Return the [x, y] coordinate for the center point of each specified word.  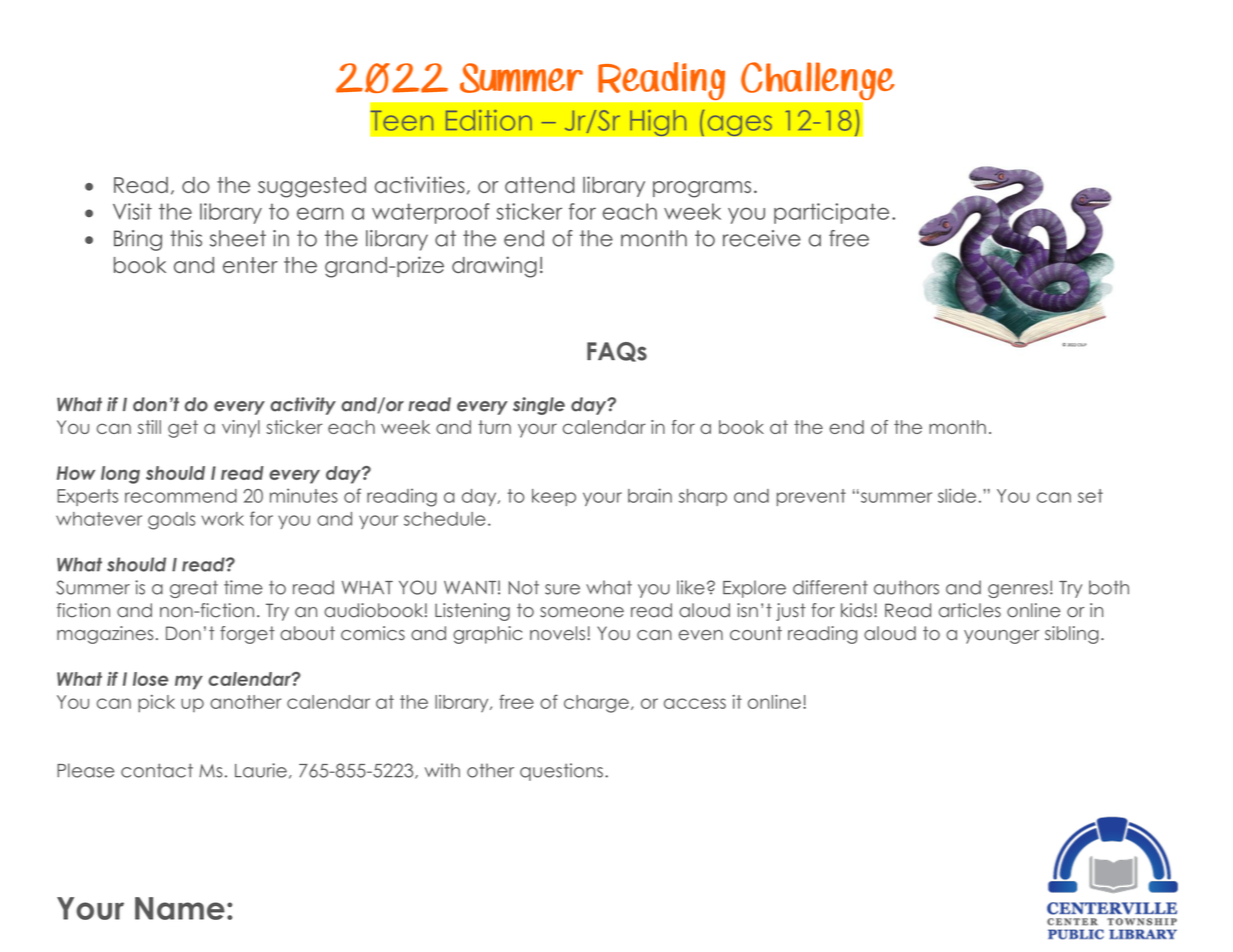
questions [561, 772]
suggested [312, 187]
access [695, 703]
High [658, 122]
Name [180, 908]
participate [831, 213]
